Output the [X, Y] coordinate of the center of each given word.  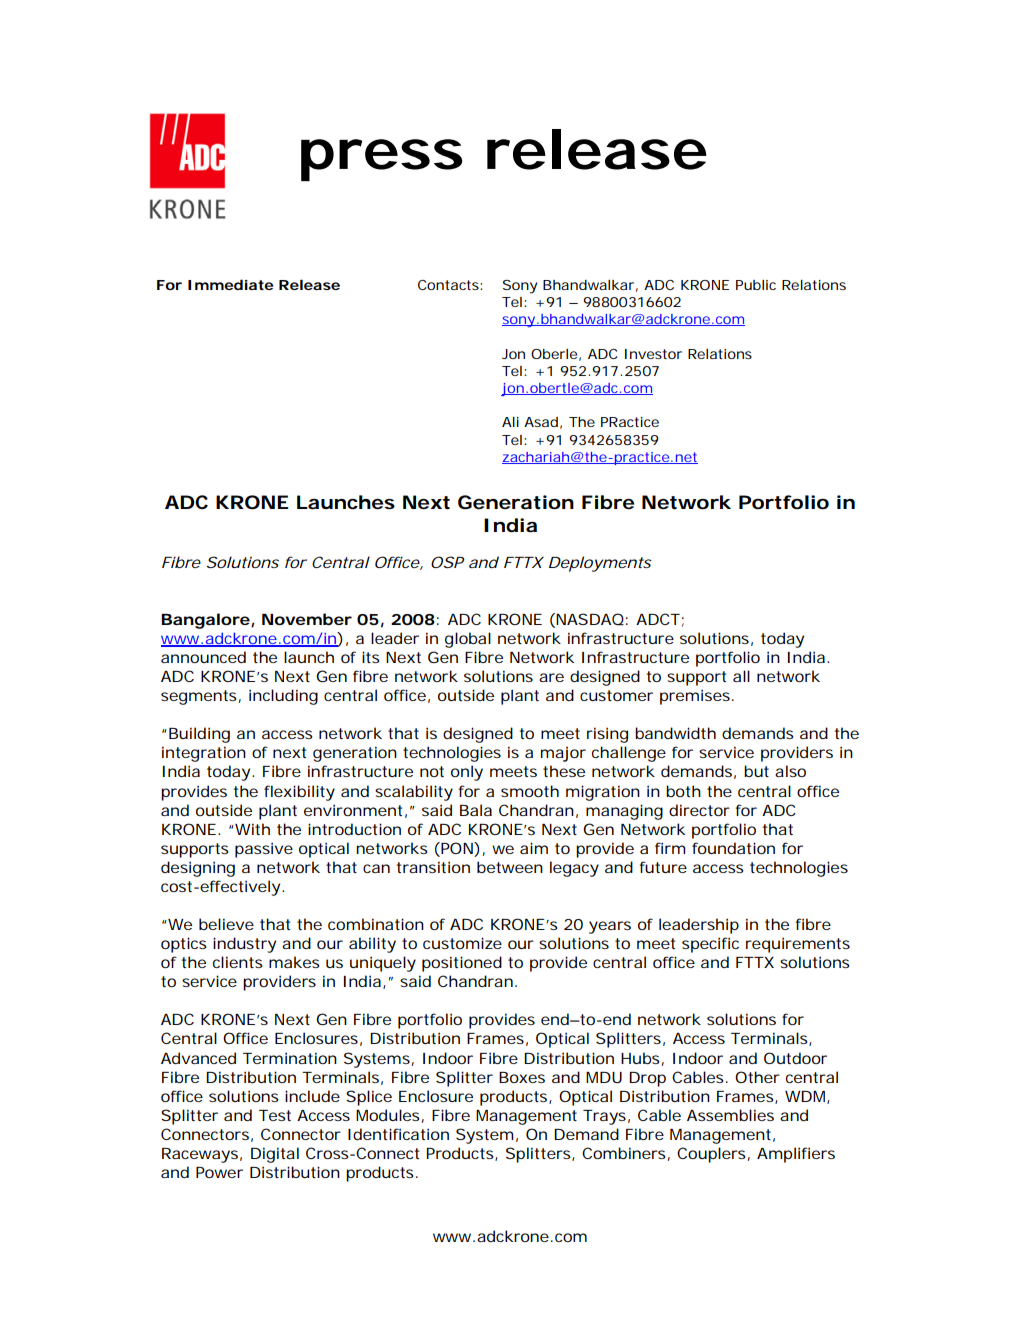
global [468, 640]
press [381, 160]
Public [756, 285]
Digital [275, 1155]
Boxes [522, 1077]
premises [697, 697]
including [283, 697]
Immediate [230, 284]
